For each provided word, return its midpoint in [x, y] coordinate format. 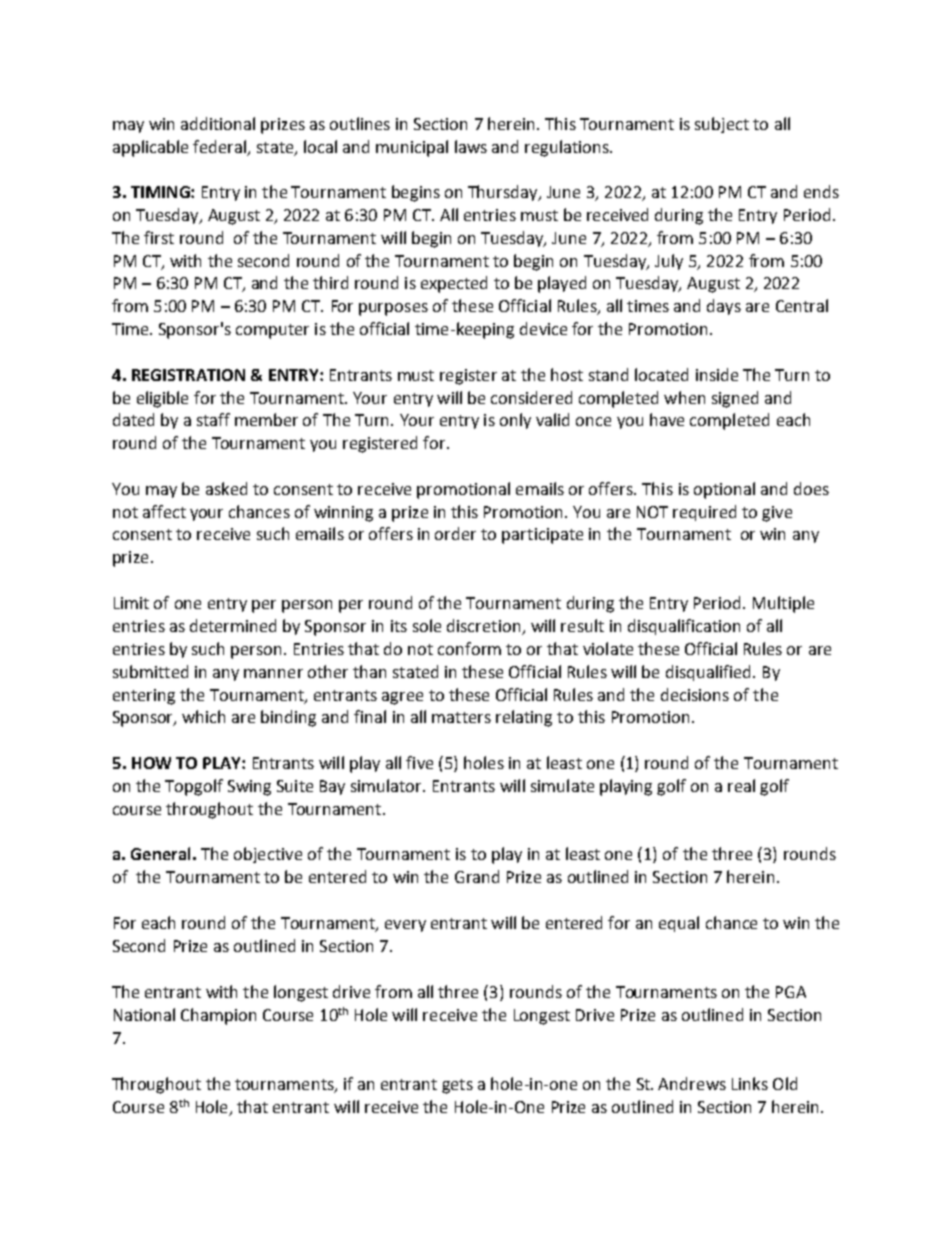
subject [722, 125]
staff [213, 419]
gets [457, 1086]
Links [750, 1083]
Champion [218, 1016]
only [515, 421]
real [741, 785]
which [203, 716]
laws [471, 146]
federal [219, 146]
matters [461, 717]
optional [724, 490]
